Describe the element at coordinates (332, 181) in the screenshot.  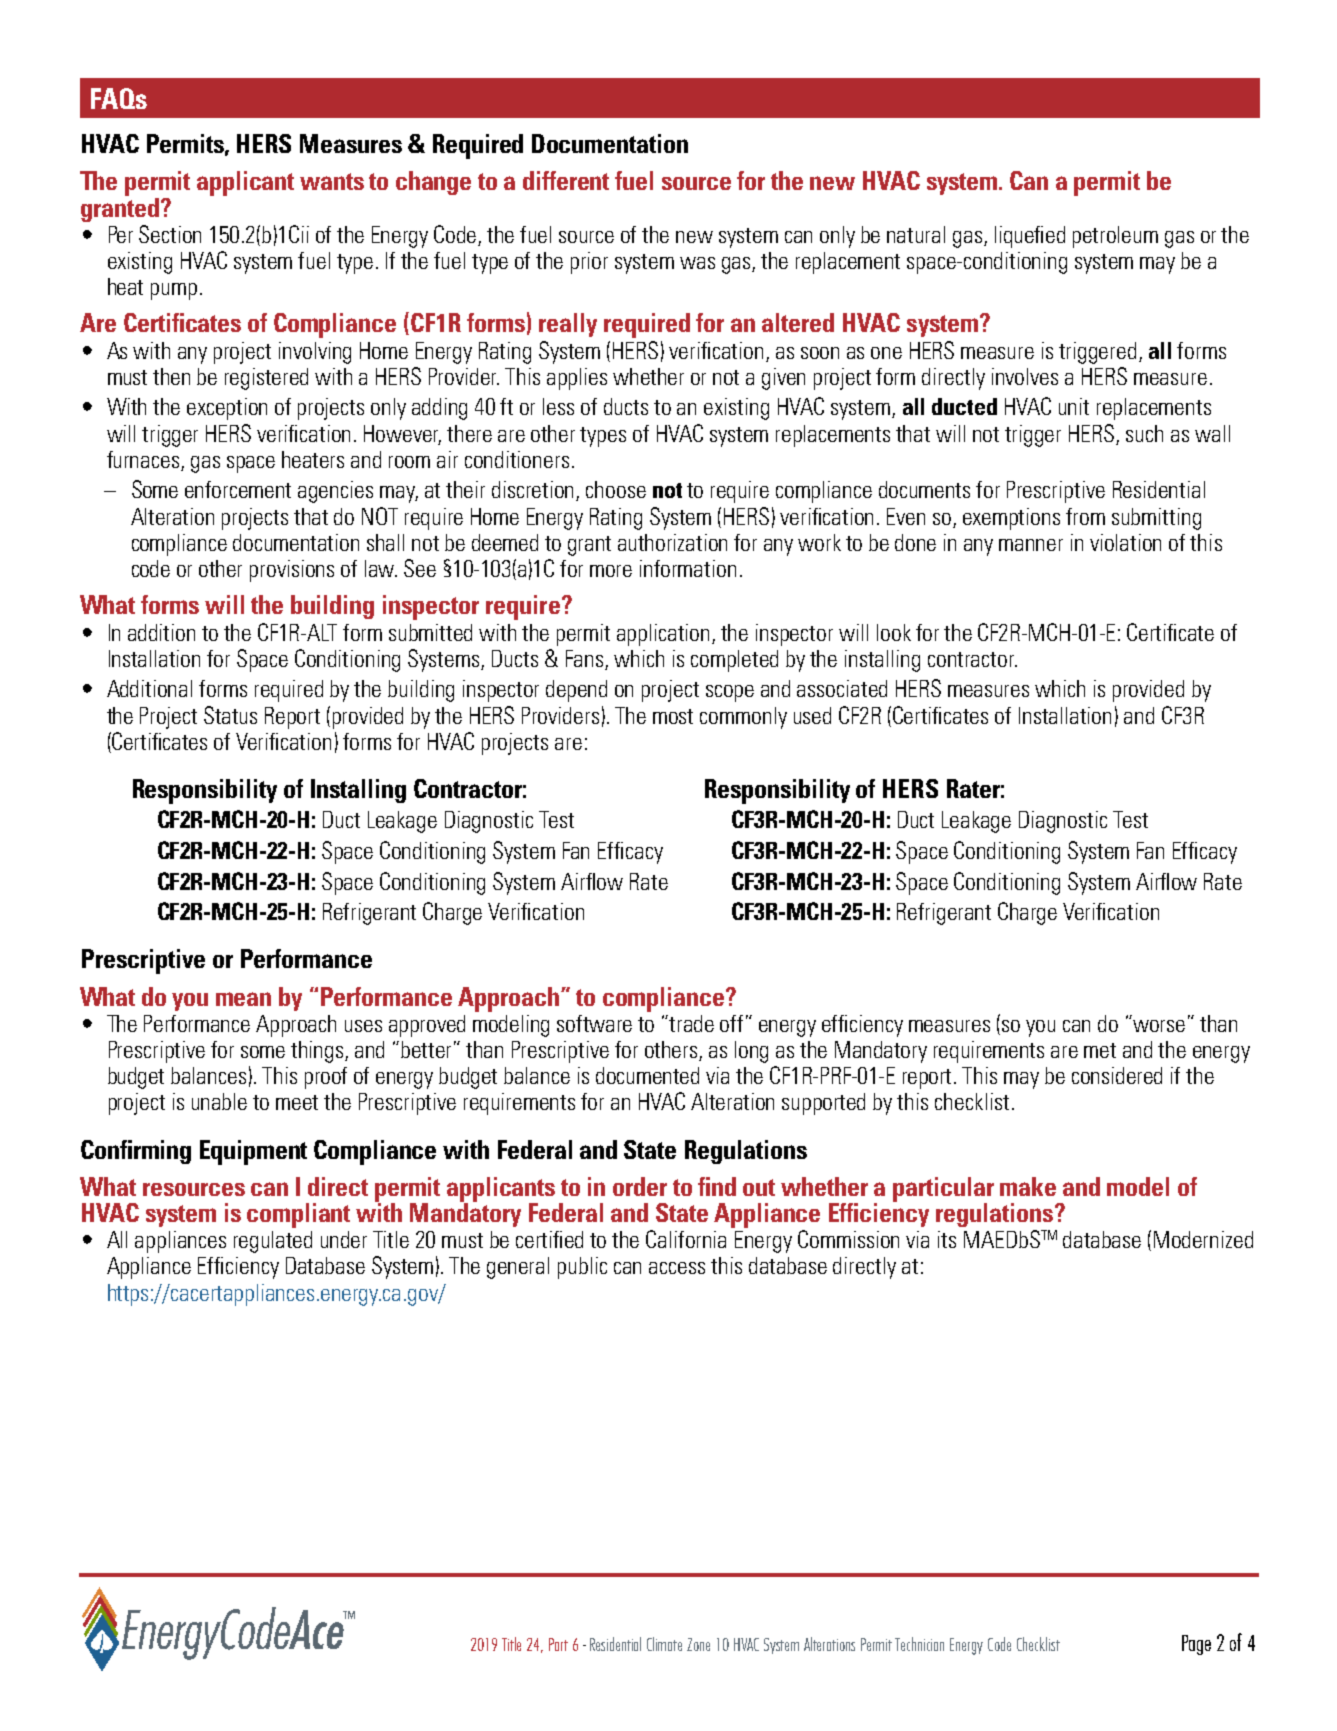
I see `wants` at that location.
